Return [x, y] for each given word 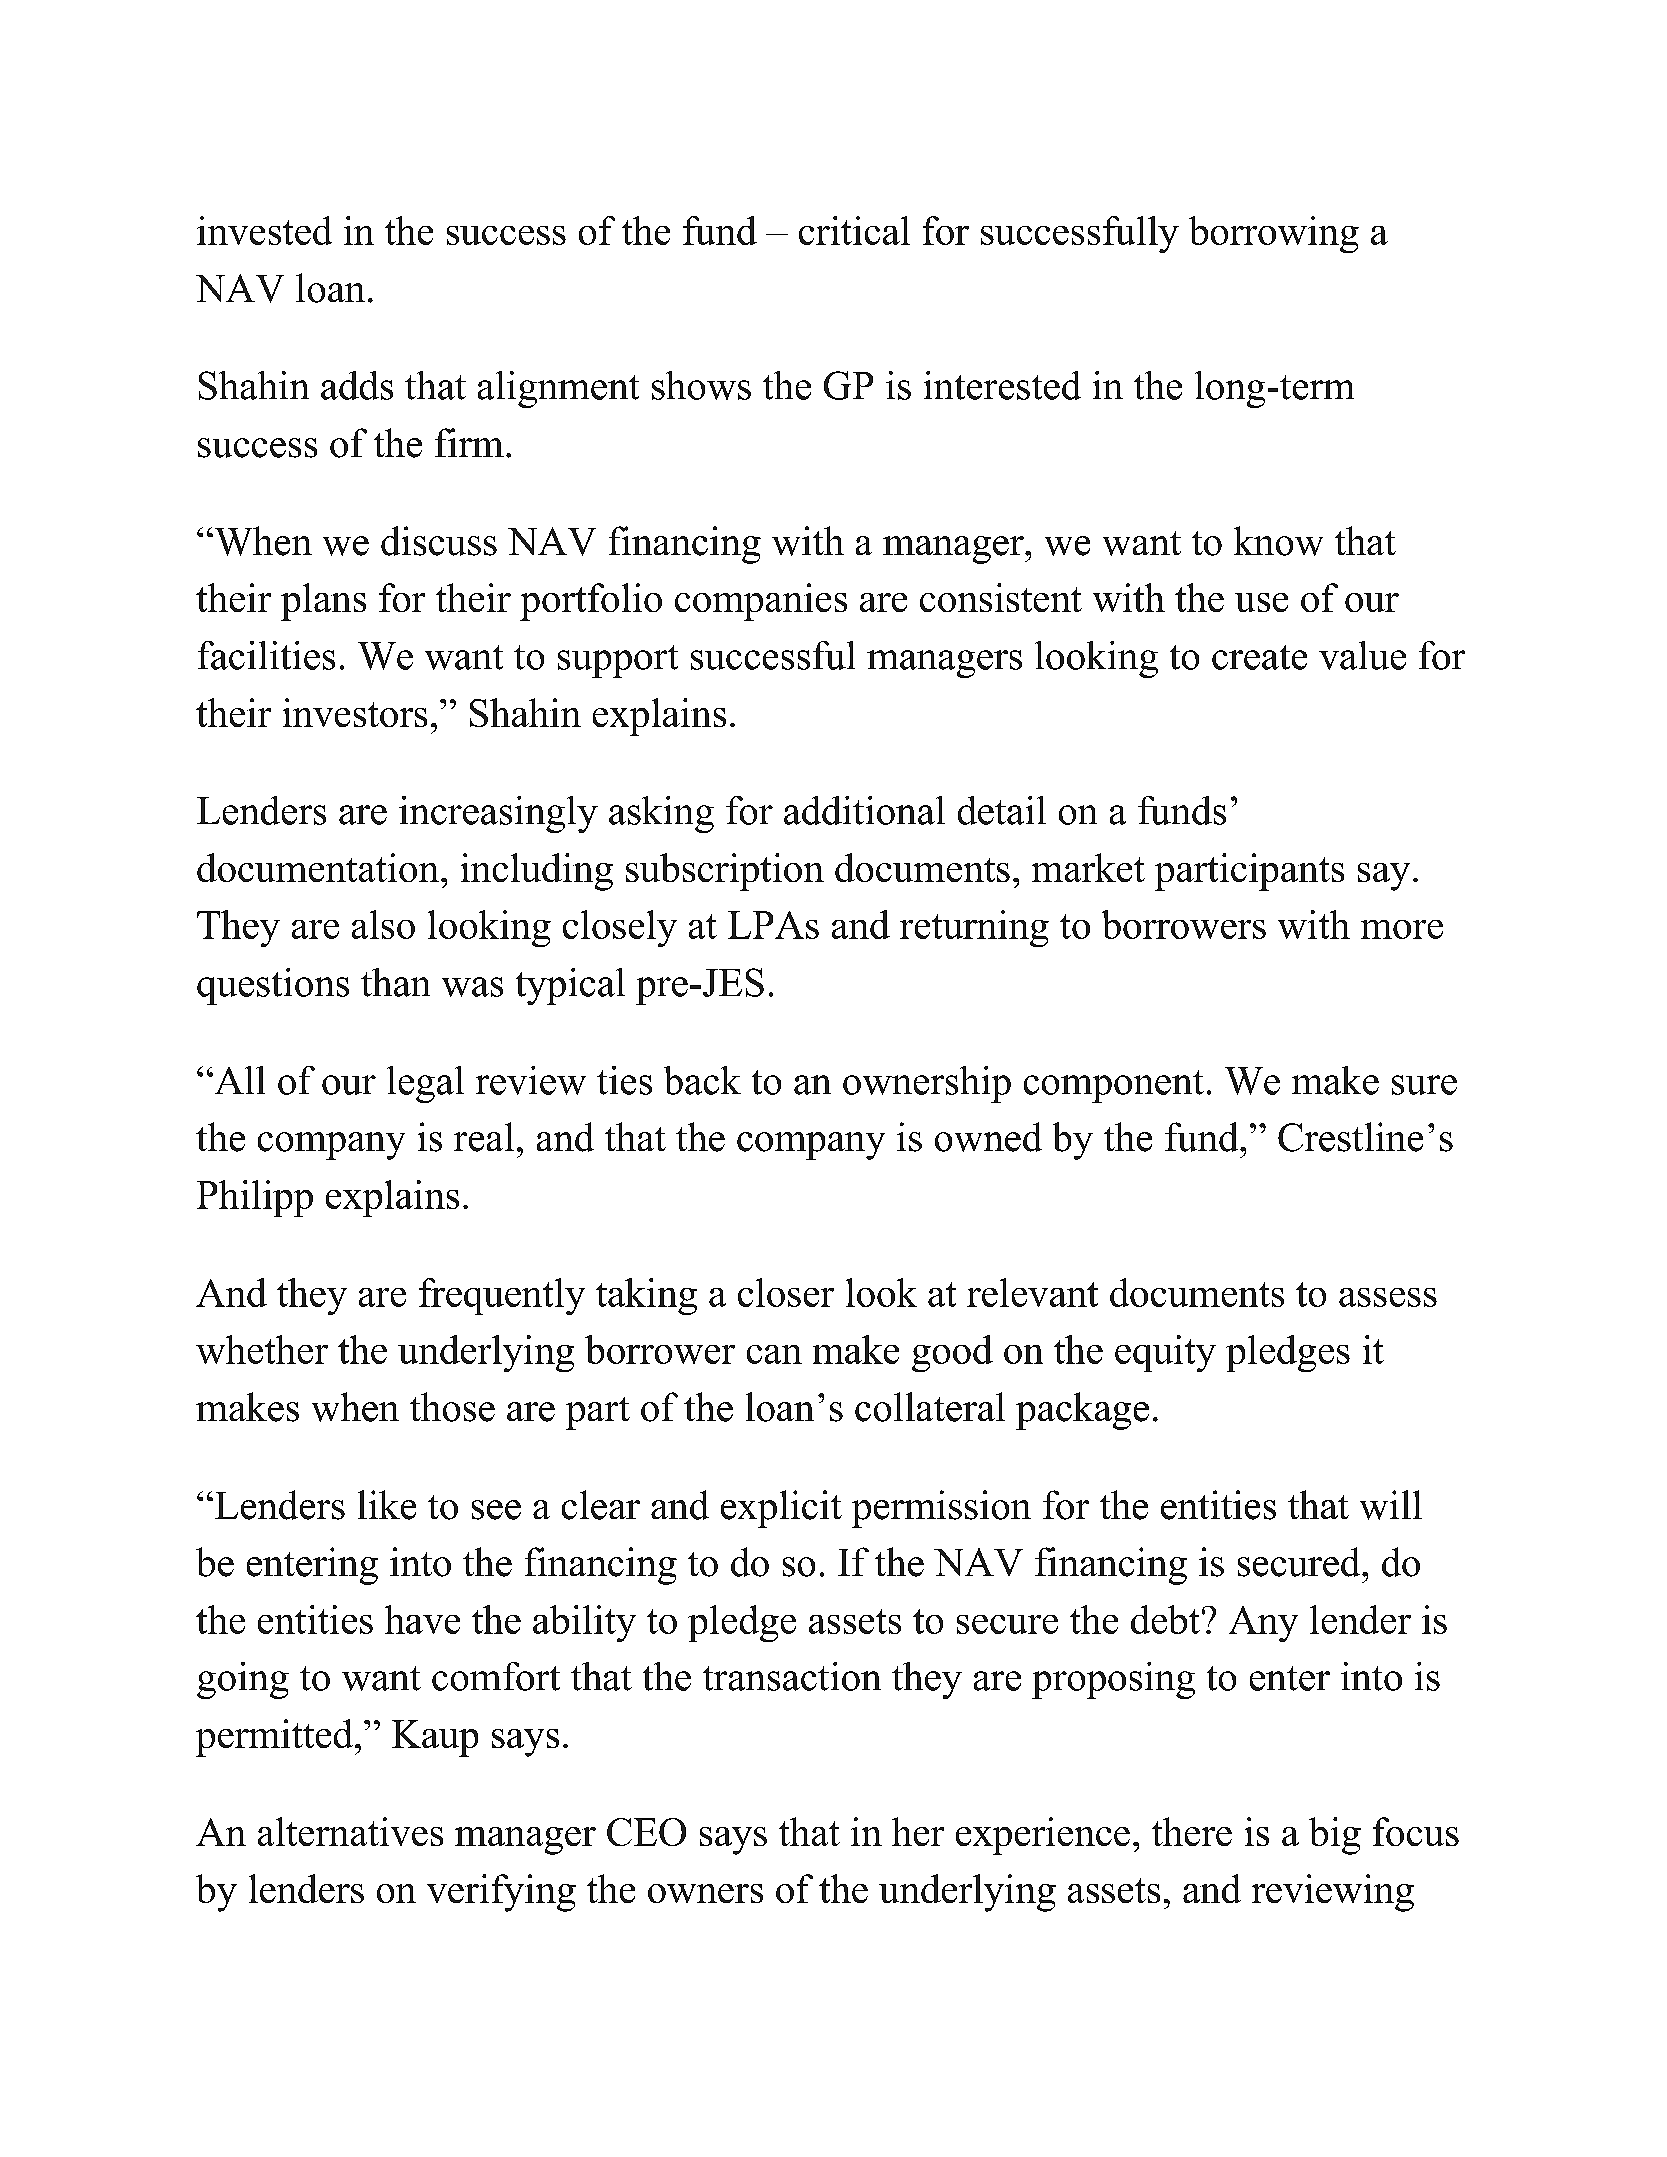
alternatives [350, 1831]
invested [264, 230]
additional [864, 810]
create [1259, 657]
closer [786, 1292]
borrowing [1274, 234]
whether [262, 1349]
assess [1388, 1297]
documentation [318, 867]
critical [854, 230]
